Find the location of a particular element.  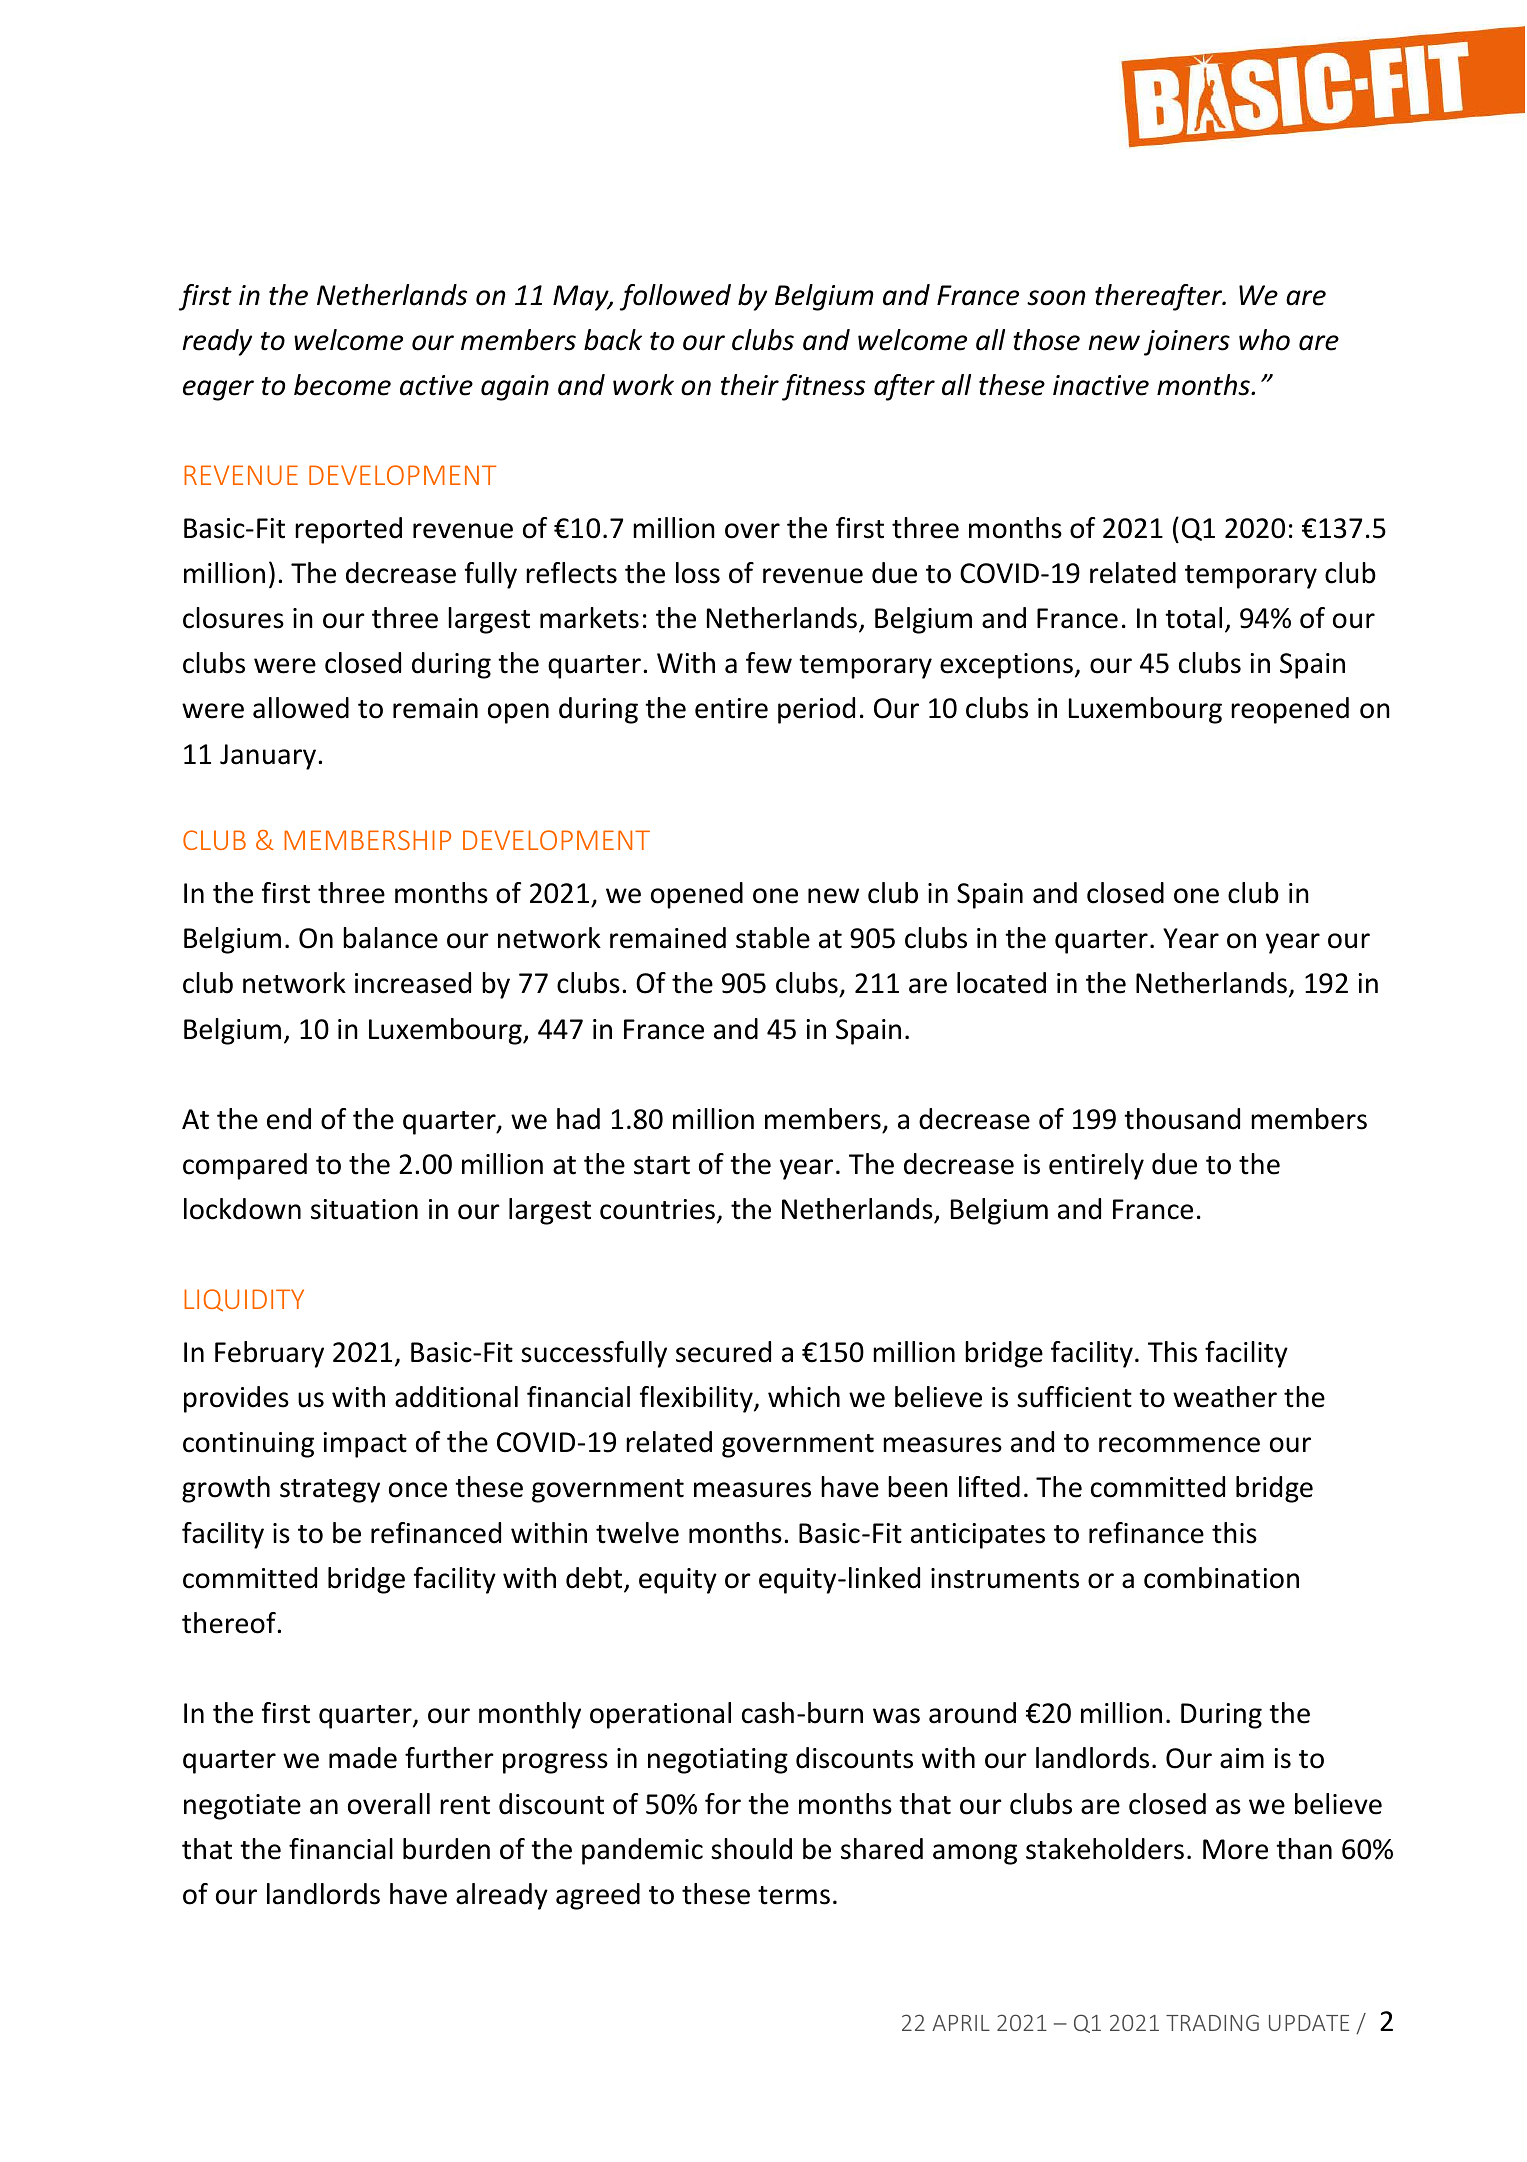

located is located at coordinates (1001, 983).
